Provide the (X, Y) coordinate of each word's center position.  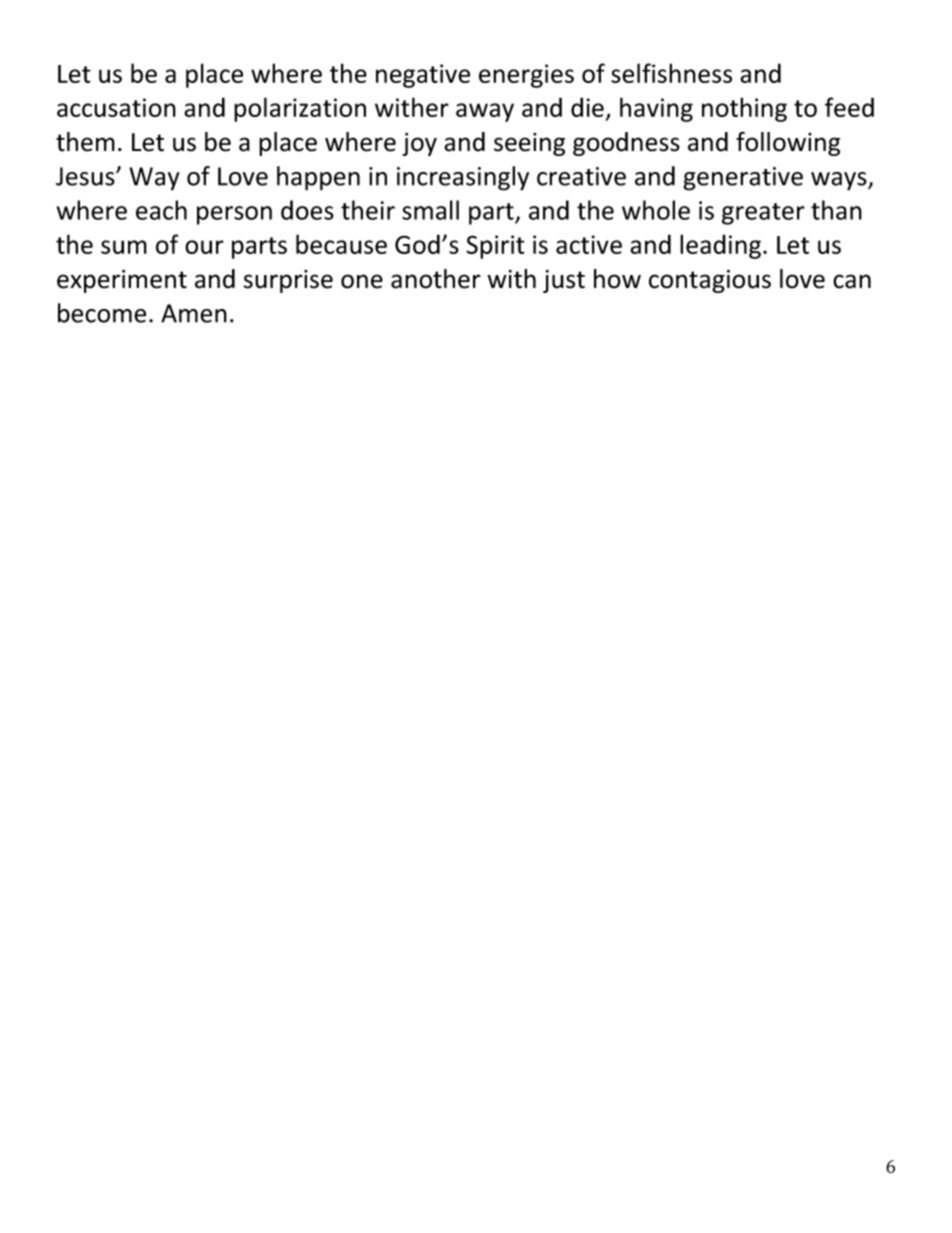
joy (419, 144)
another (436, 279)
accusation (116, 107)
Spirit (495, 247)
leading (720, 246)
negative (423, 76)
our (204, 247)
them (85, 142)
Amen (194, 313)
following (788, 143)
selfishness (671, 73)
